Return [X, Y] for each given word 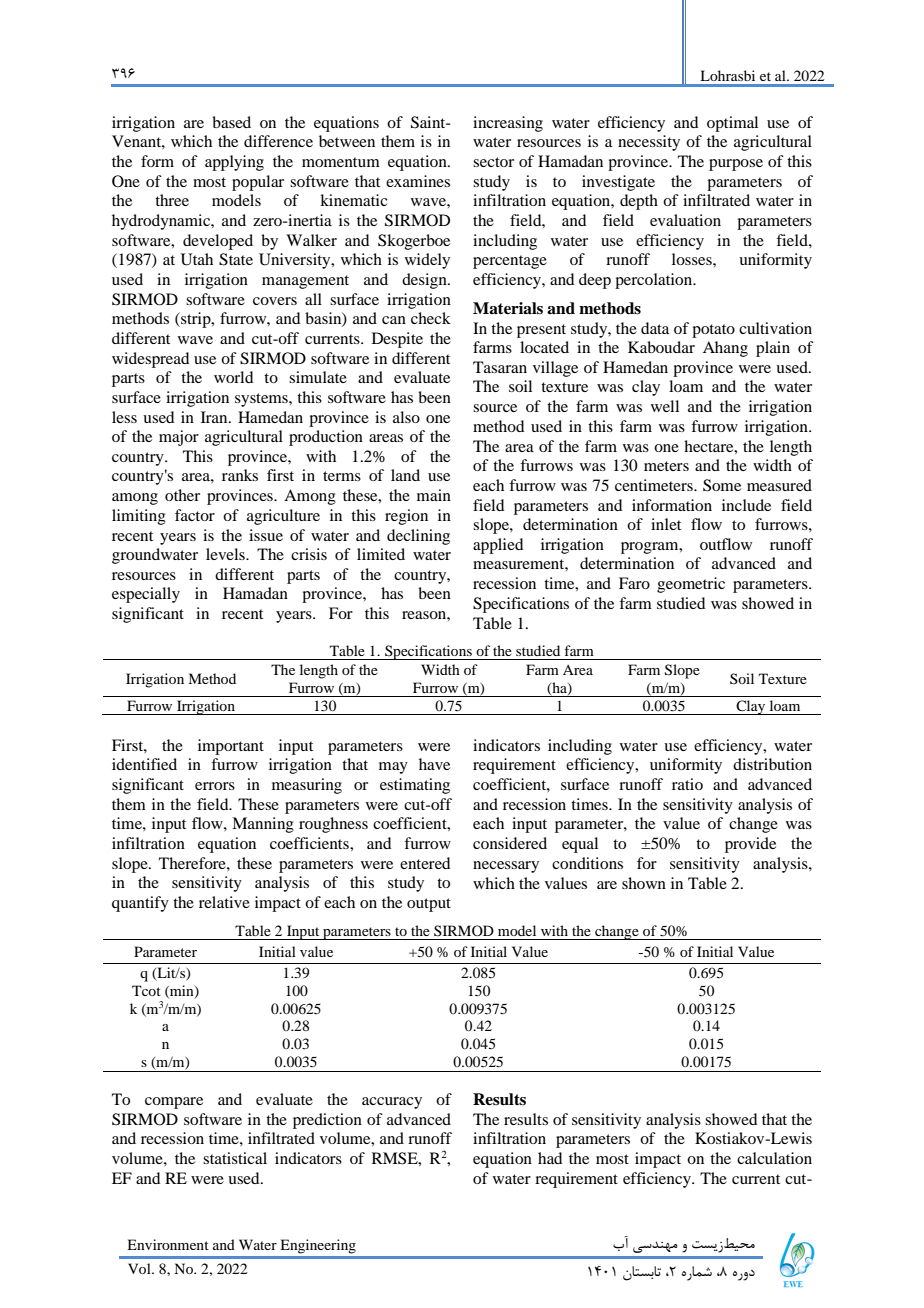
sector [493, 162]
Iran [215, 417]
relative [224, 902]
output [429, 905]
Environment [168, 1244]
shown [644, 883]
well [665, 406]
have [434, 764]
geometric [691, 585]
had [550, 1158]
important [231, 747]
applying [234, 163]
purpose [736, 165]
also [406, 417]
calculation [774, 1158]
